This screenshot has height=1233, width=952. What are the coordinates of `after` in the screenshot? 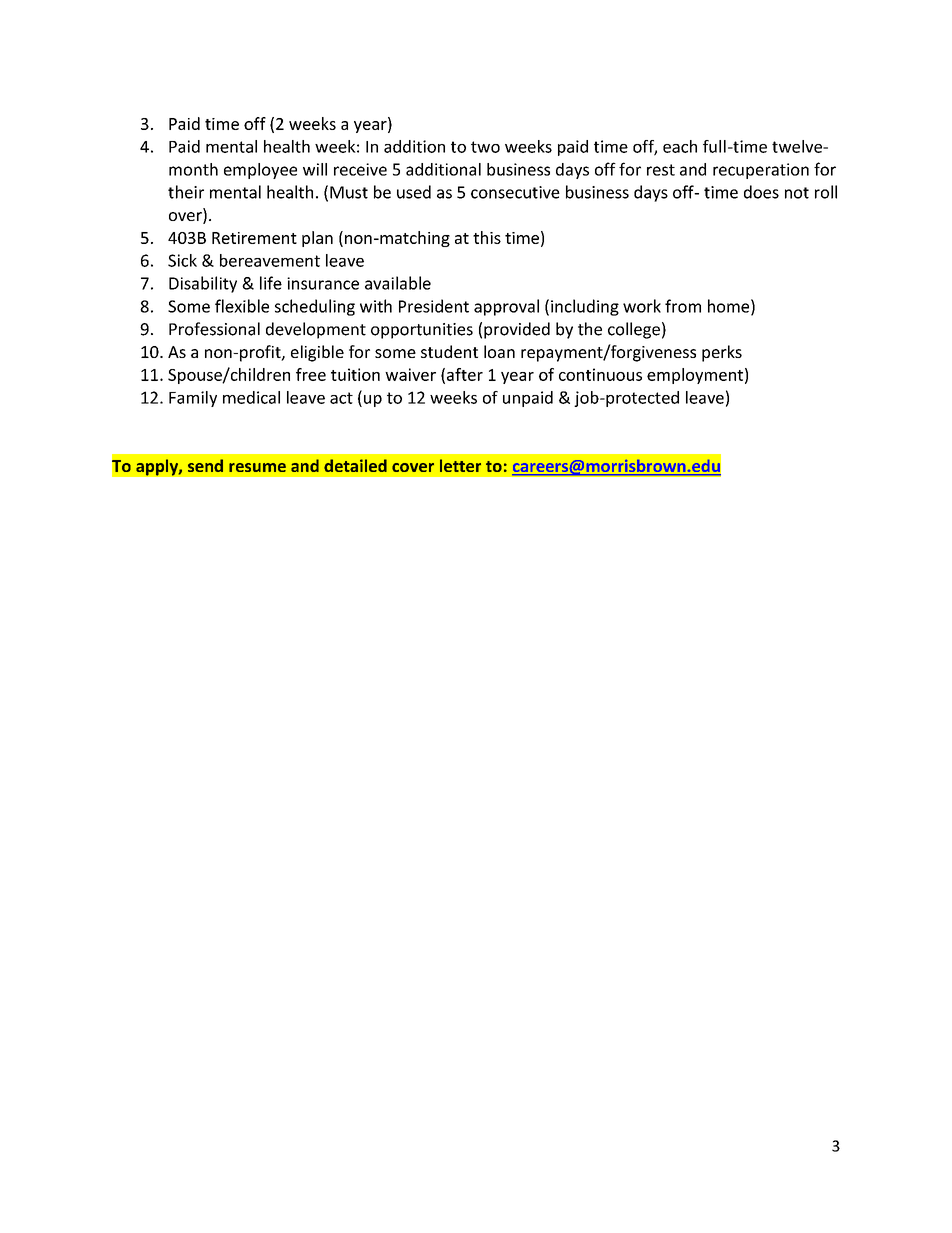 It's located at (465, 374).
